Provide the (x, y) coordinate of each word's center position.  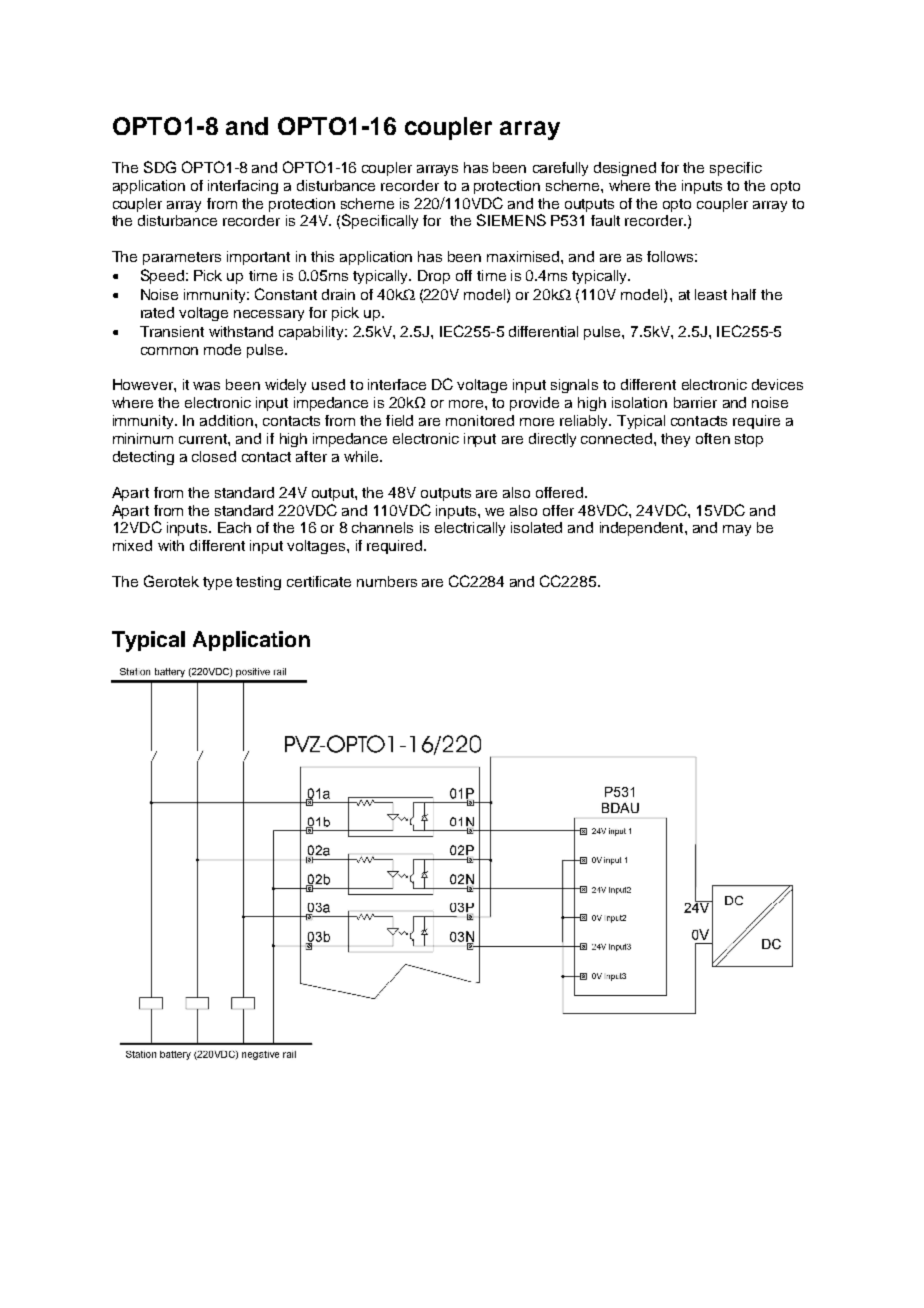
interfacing (243, 187)
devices (777, 384)
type (217, 583)
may (737, 530)
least (711, 294)
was (206, 386)
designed (625, 169)
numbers (387, 581)
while (362, 456)
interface (397, 384)
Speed (162, 276)
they (675, 440)
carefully (560, 169)
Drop (434, 277)
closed (214, 456)
